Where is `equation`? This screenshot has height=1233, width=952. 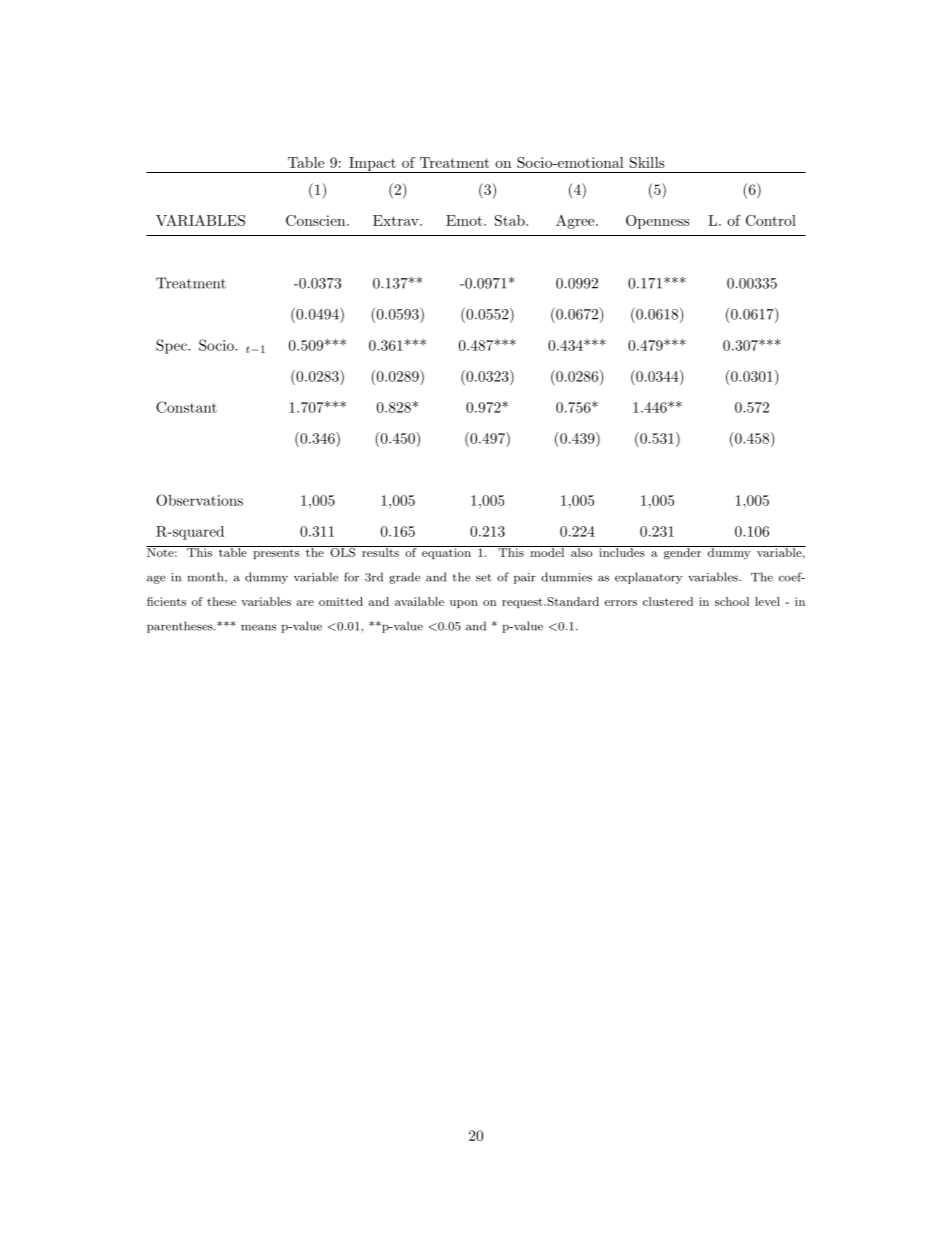
equation is located at coordinates (446, 552).
